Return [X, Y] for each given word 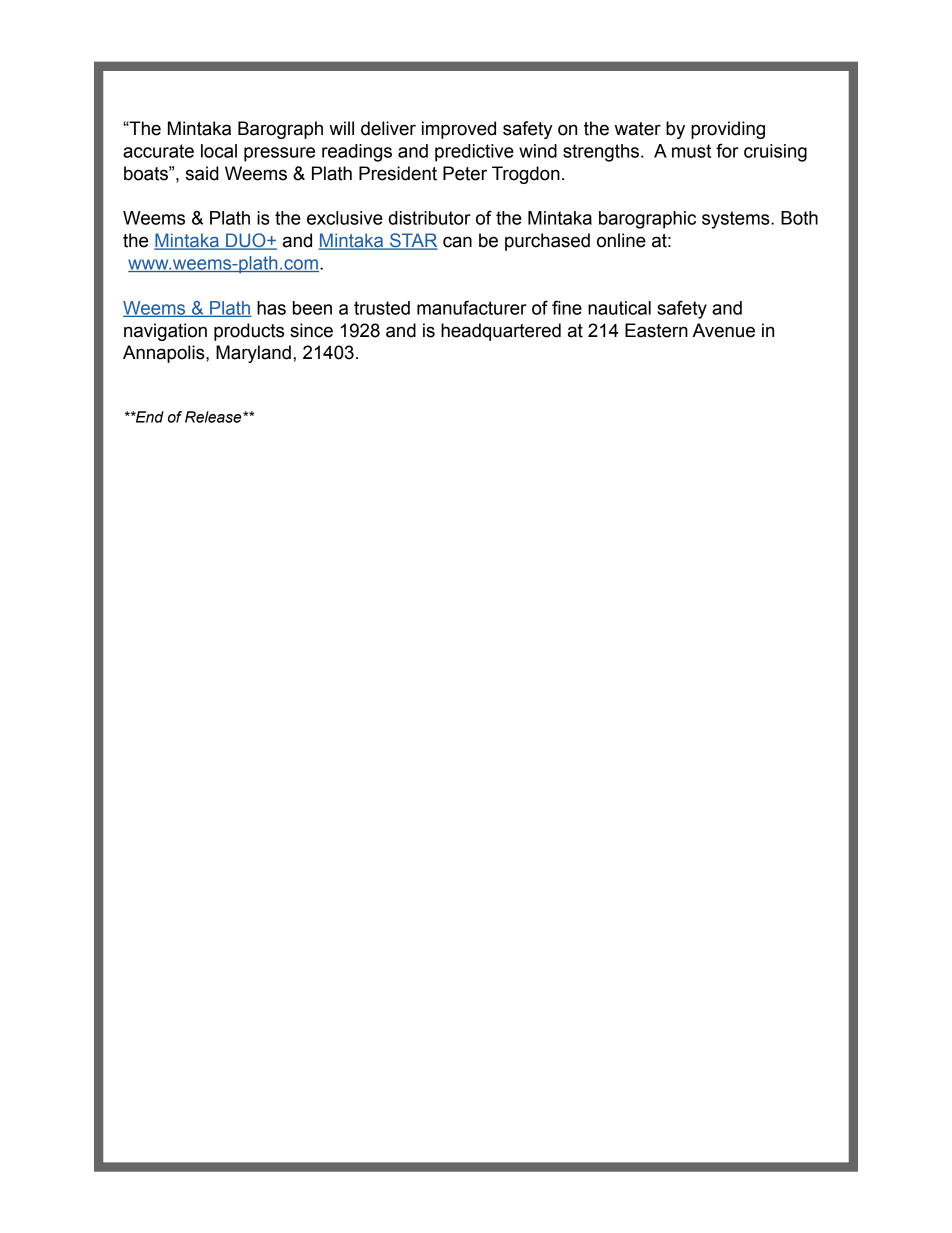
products [249, 332]
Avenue [723, 330]
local [219, 151]
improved [459, 130]
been [312, 308]
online [621, 240]
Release [214, 417]
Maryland [253, 354]
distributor [429, 218]
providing [728, 130]
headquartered [501, 332]
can [457, 242]
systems [737, 220]
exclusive [345, 218]
